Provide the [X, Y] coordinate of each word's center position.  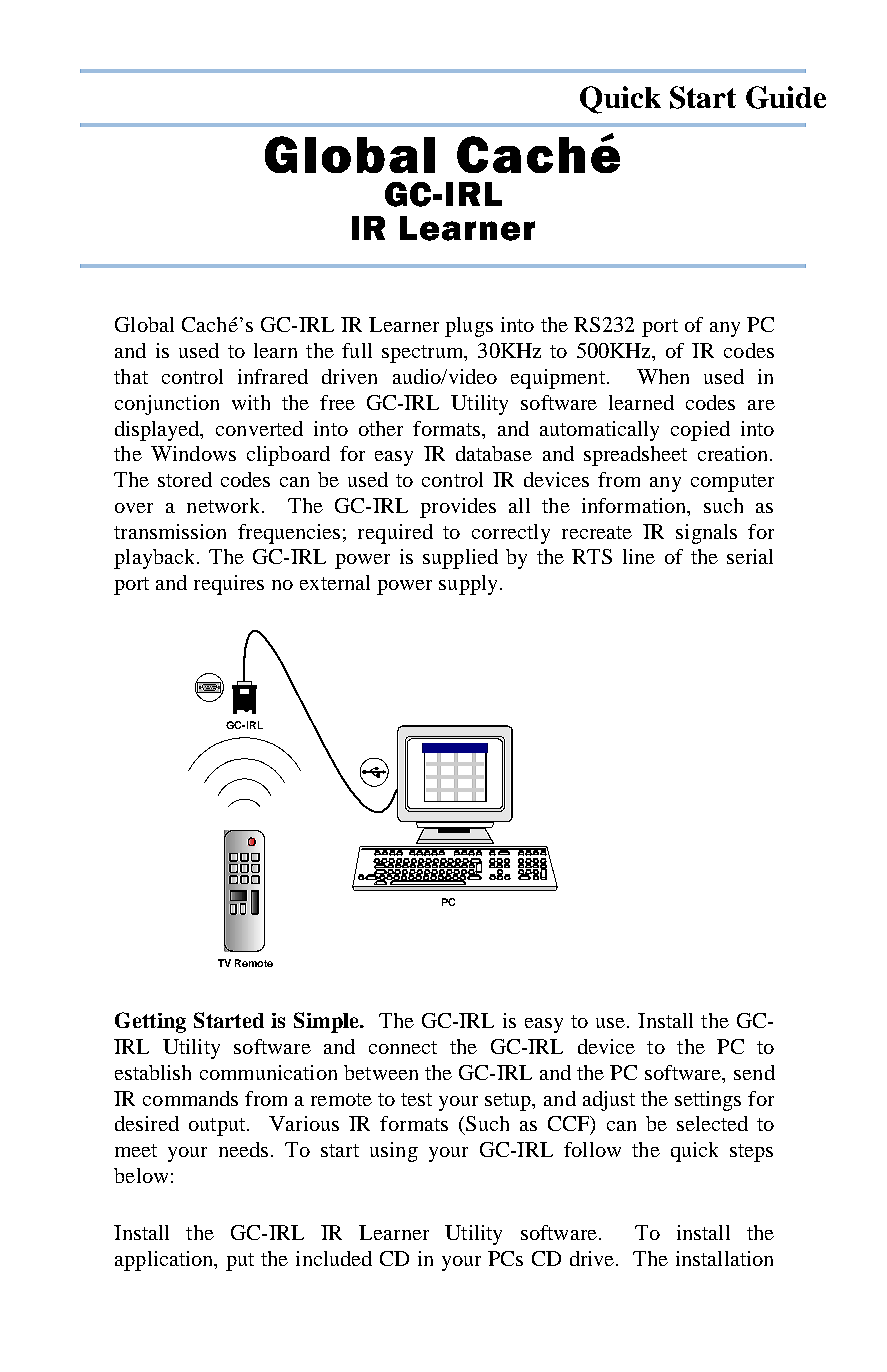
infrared [273, 376]
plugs [469, 327]
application [165, 1261]
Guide [786, 97]
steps [751, 1153]
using [394, 1152]
